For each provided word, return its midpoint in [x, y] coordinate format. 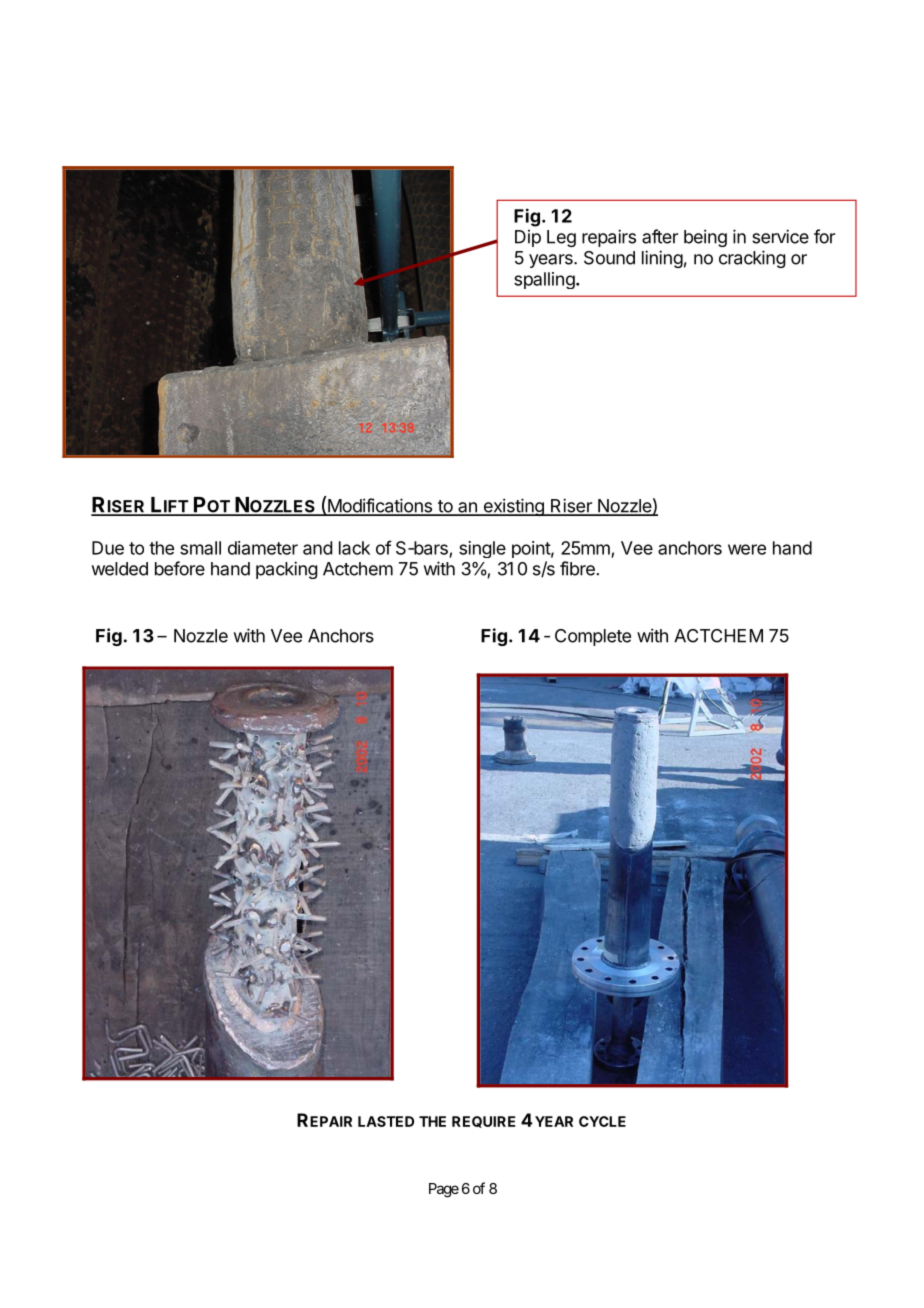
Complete [593, 637]
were [747, 549]
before [180, 568]
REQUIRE [483, 1122]
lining [662, 259]
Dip [528, 238]
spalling [544, 280]
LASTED [386, 1121]
